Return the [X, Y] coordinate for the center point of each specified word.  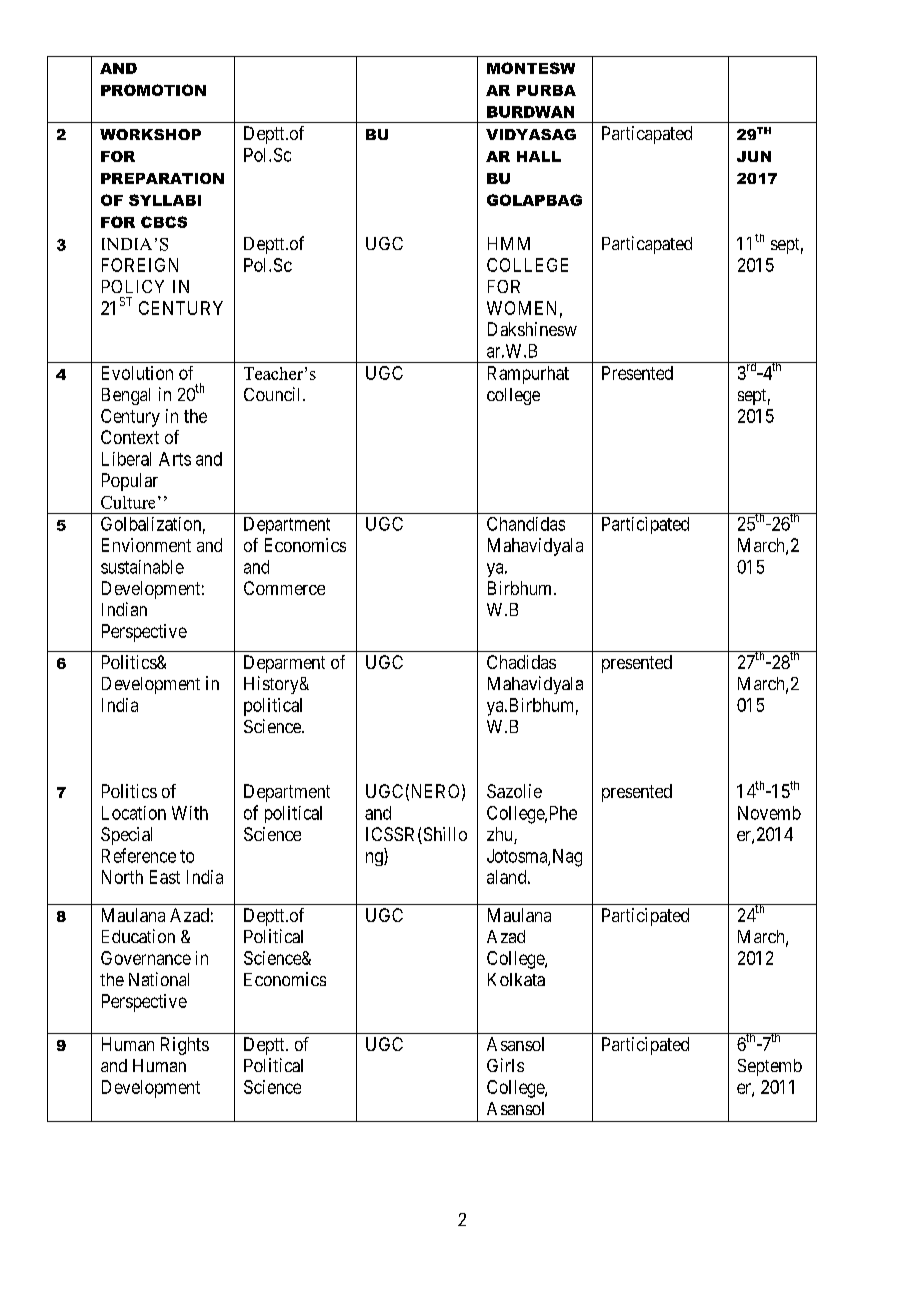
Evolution [137, 373]
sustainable [142, 567]
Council [274, 394]
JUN [754, 156]
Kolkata [516, 979]
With [190, 813]
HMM [509, 243]
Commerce [284, 588]
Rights [185, 1046]
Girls [505, 1065]
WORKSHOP [150, 134]
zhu [501, 835]
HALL [539, 156]
